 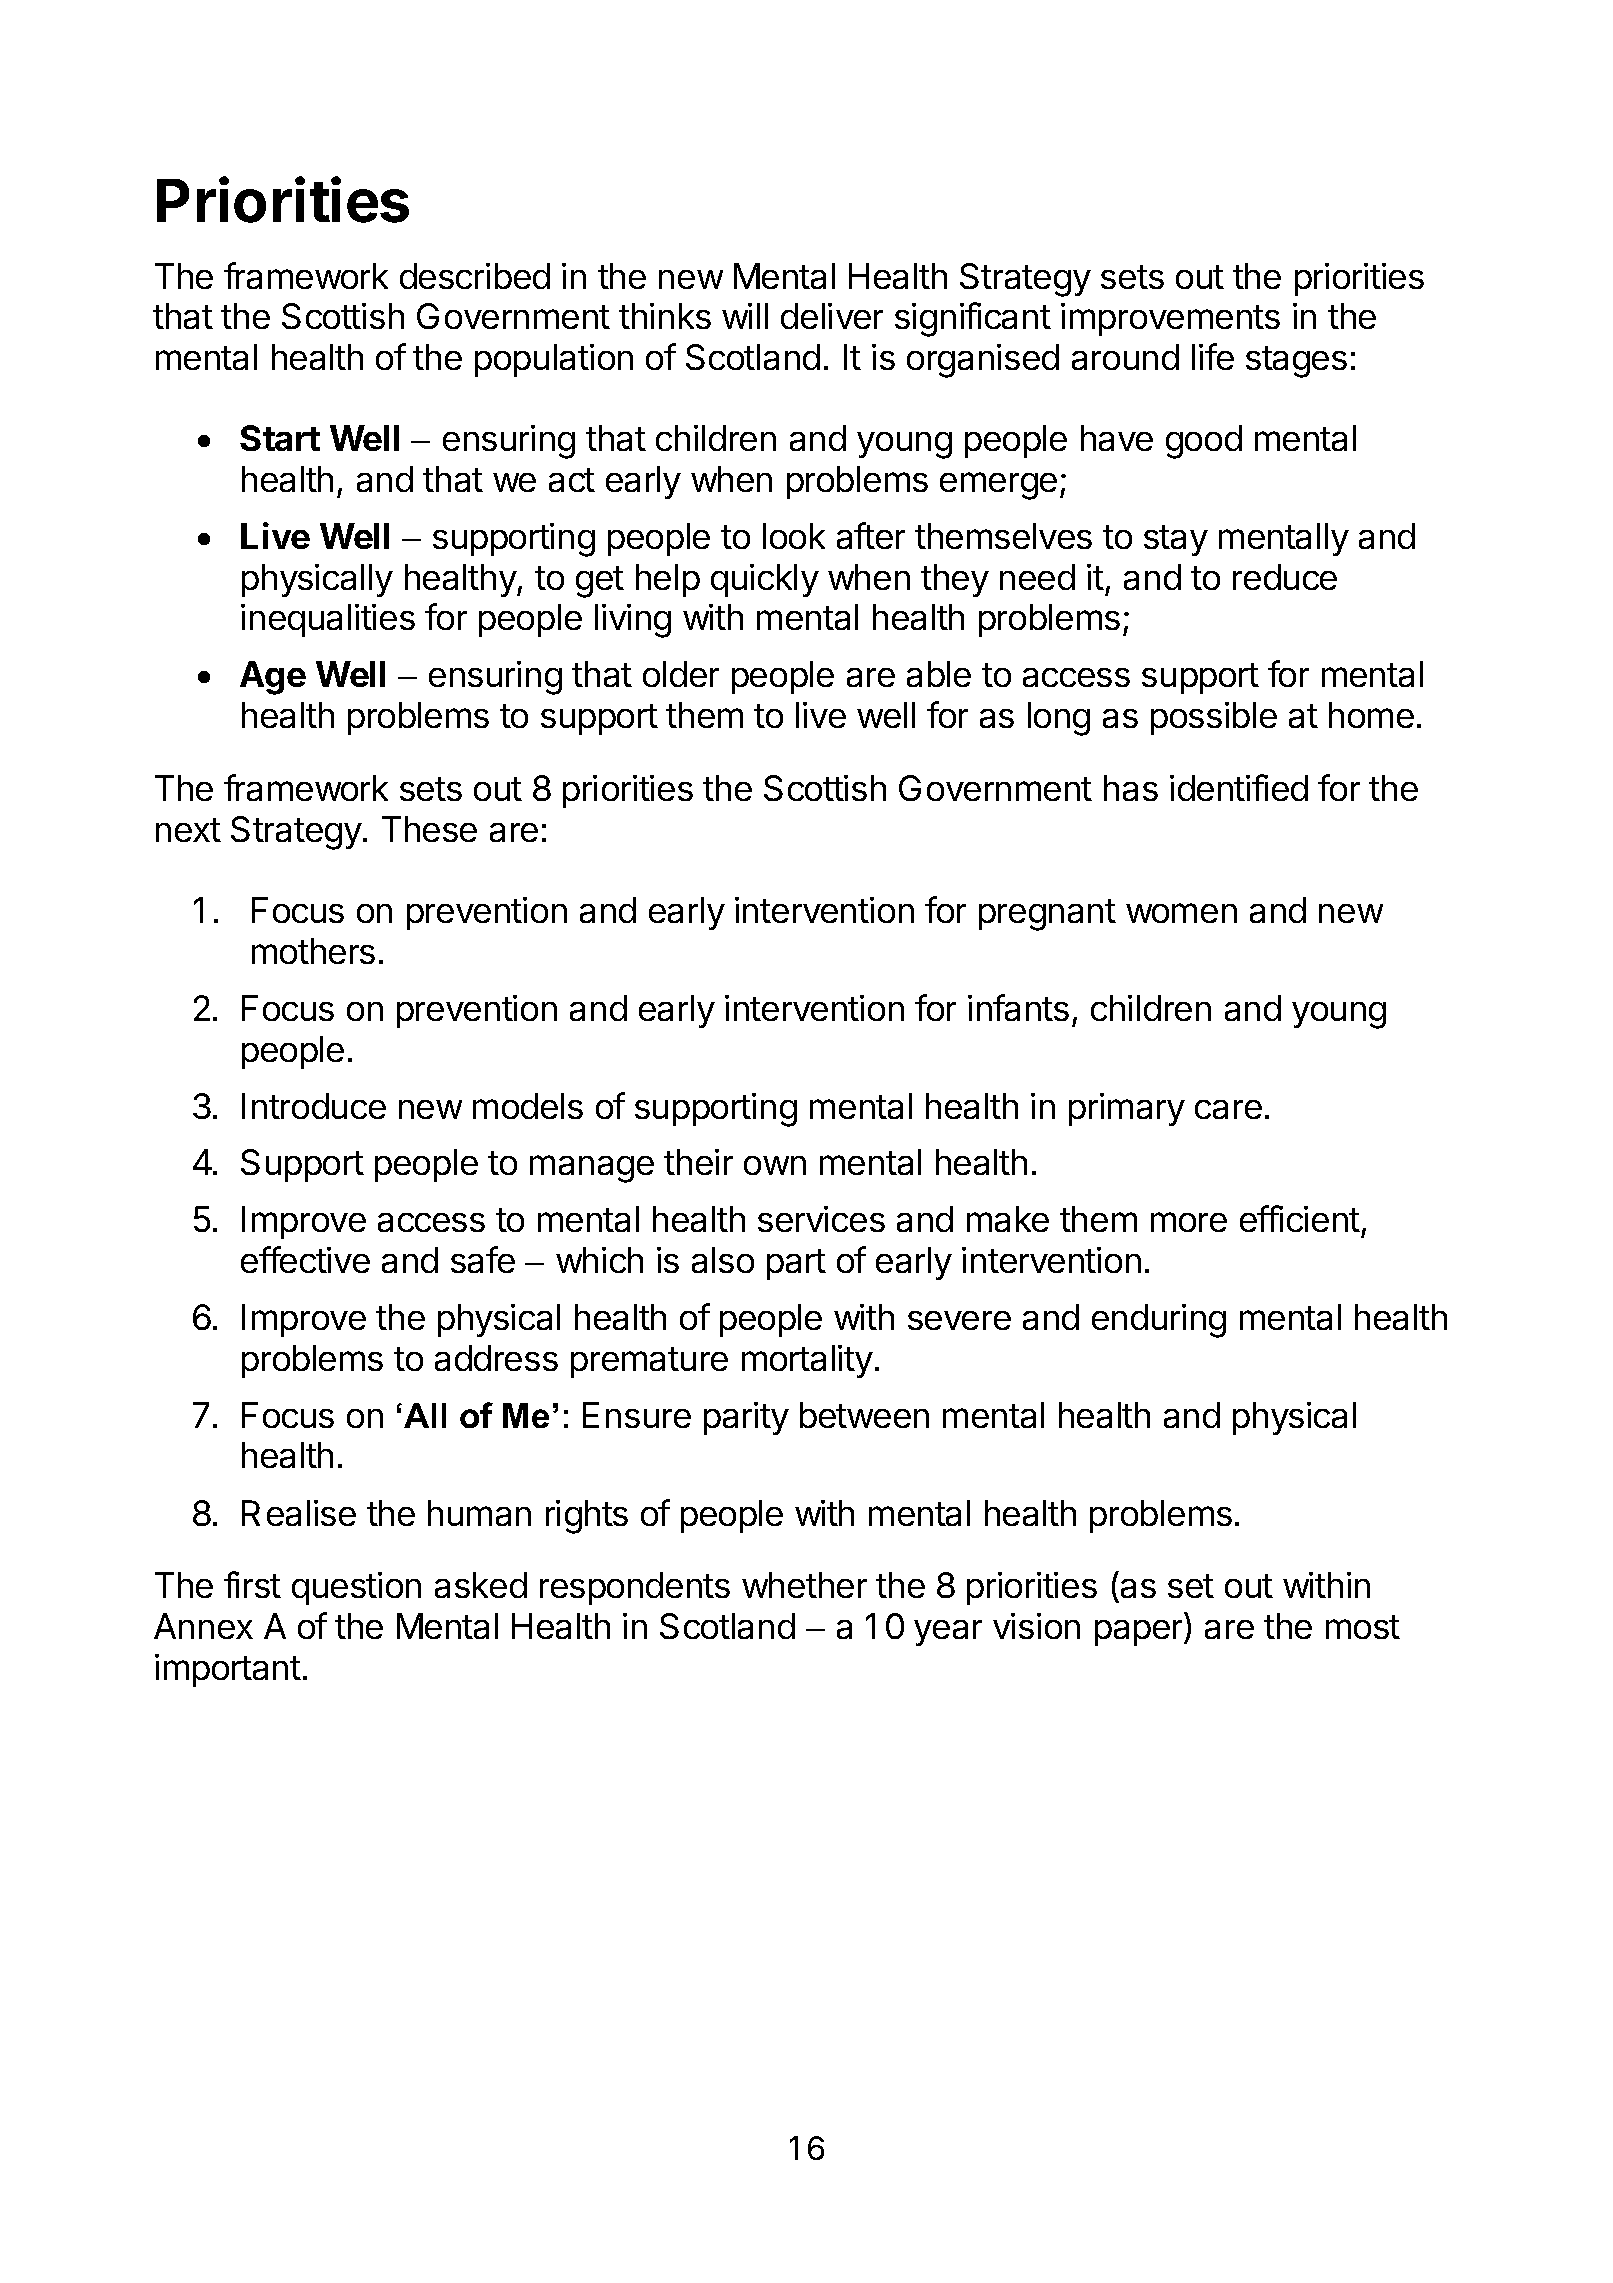 What do you see at coordinates (313, 951) in the screenshot?
I see `mothers` at bounding box center [313, 951].
